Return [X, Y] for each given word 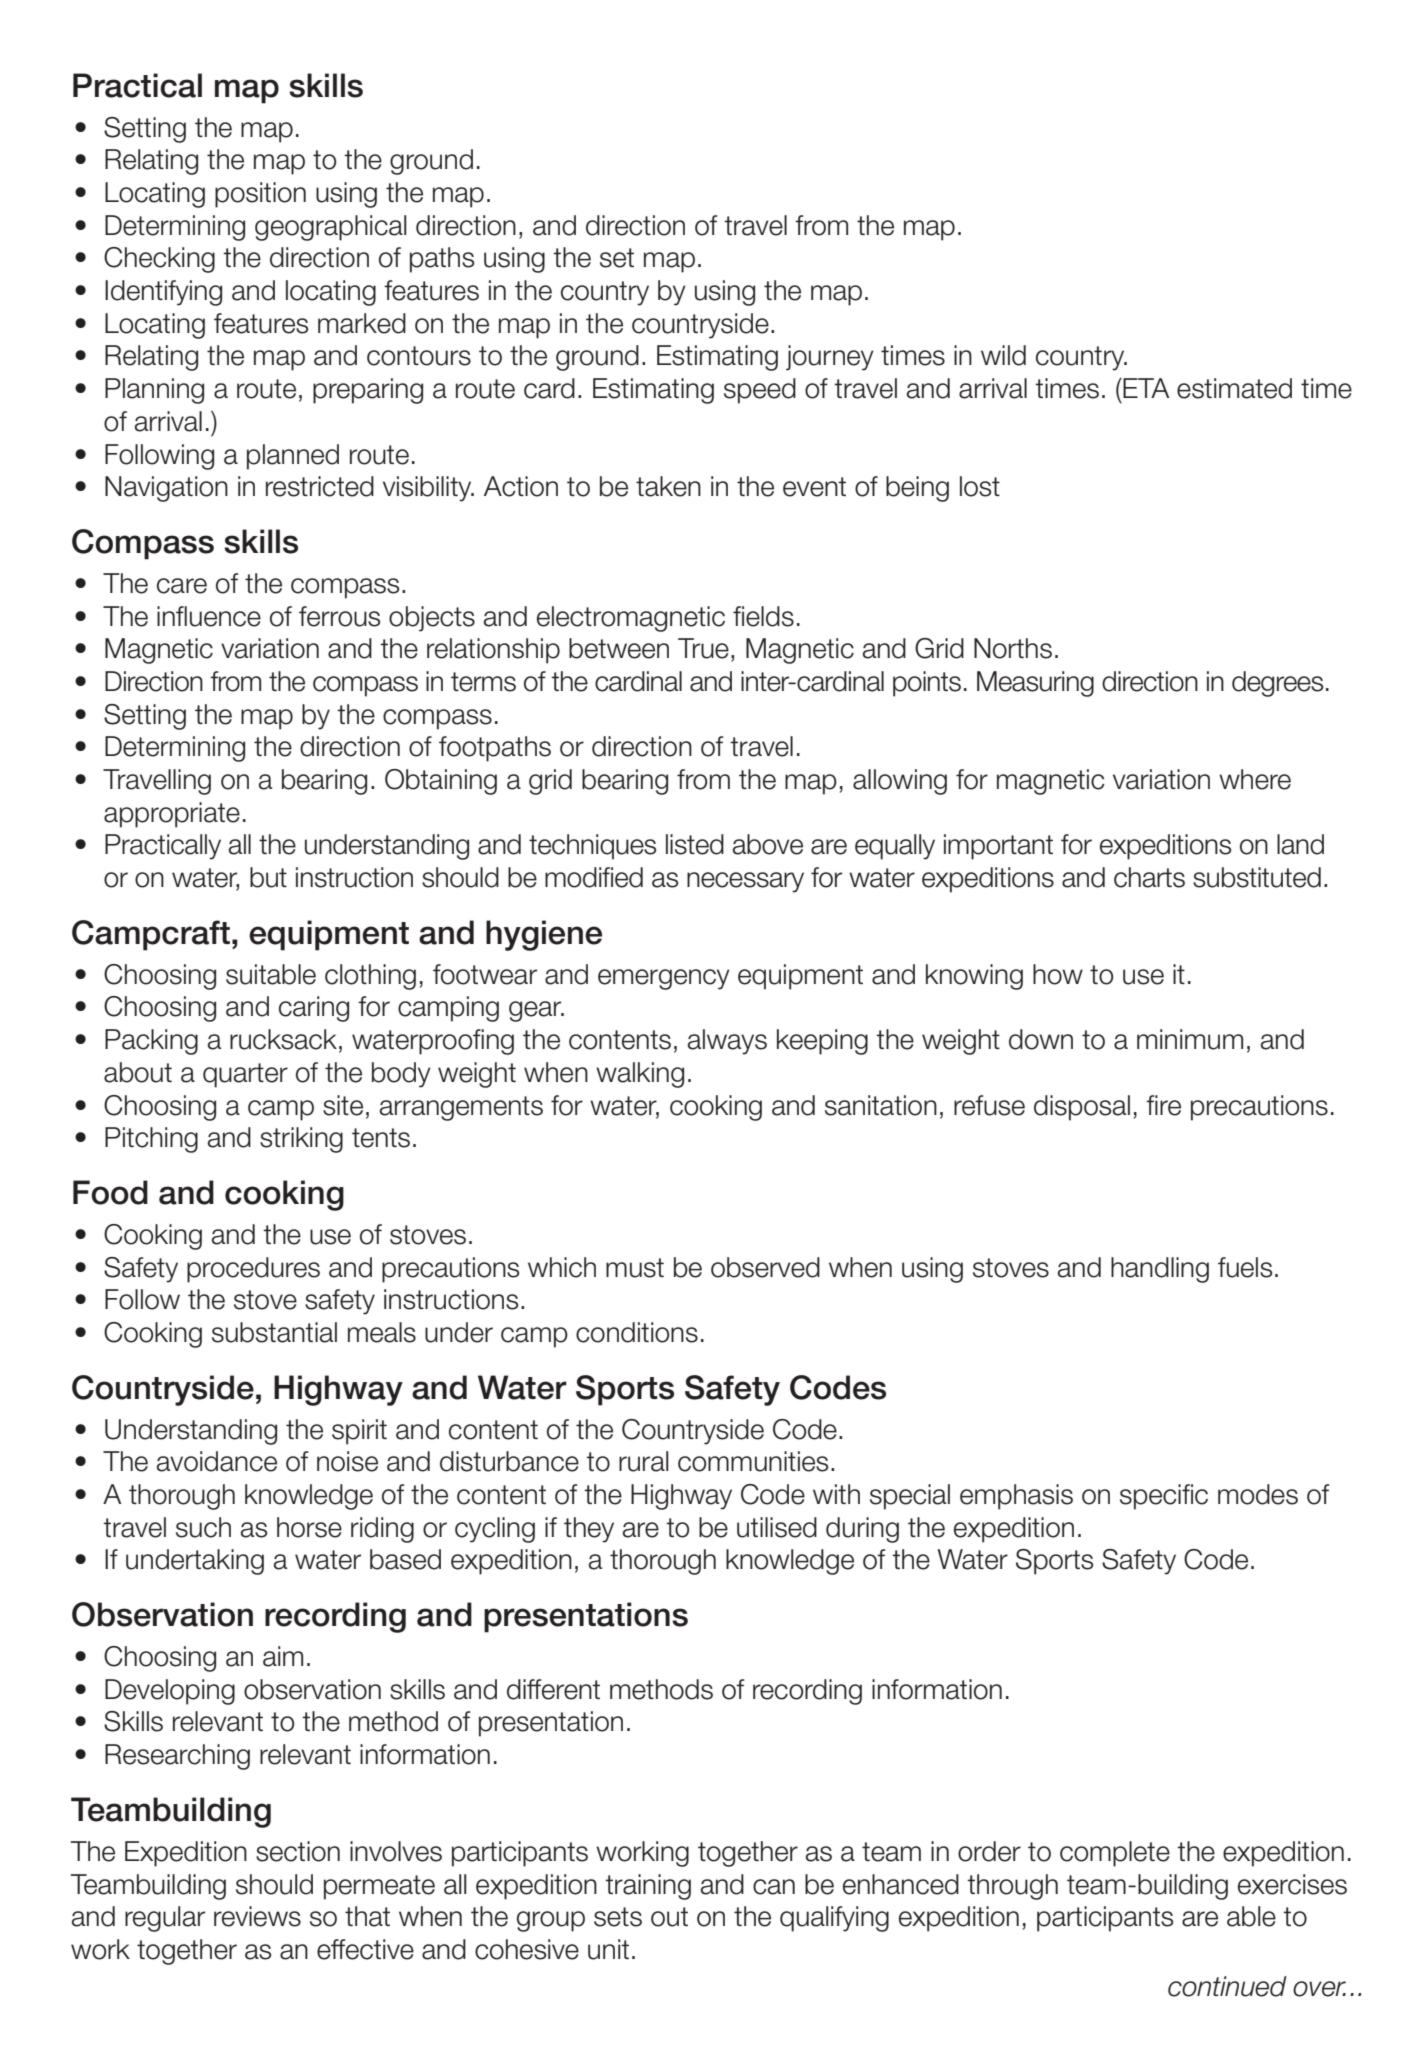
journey [830, 358]
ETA [1145, 388]
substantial [274, 1332]
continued [1227, 1986]
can [774, 1887]
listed [695, 844]
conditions [637, 1332]
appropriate [172, 815]
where [1255, 779]
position [260, 195]
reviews [257, 1916]
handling [1160, 1270]
